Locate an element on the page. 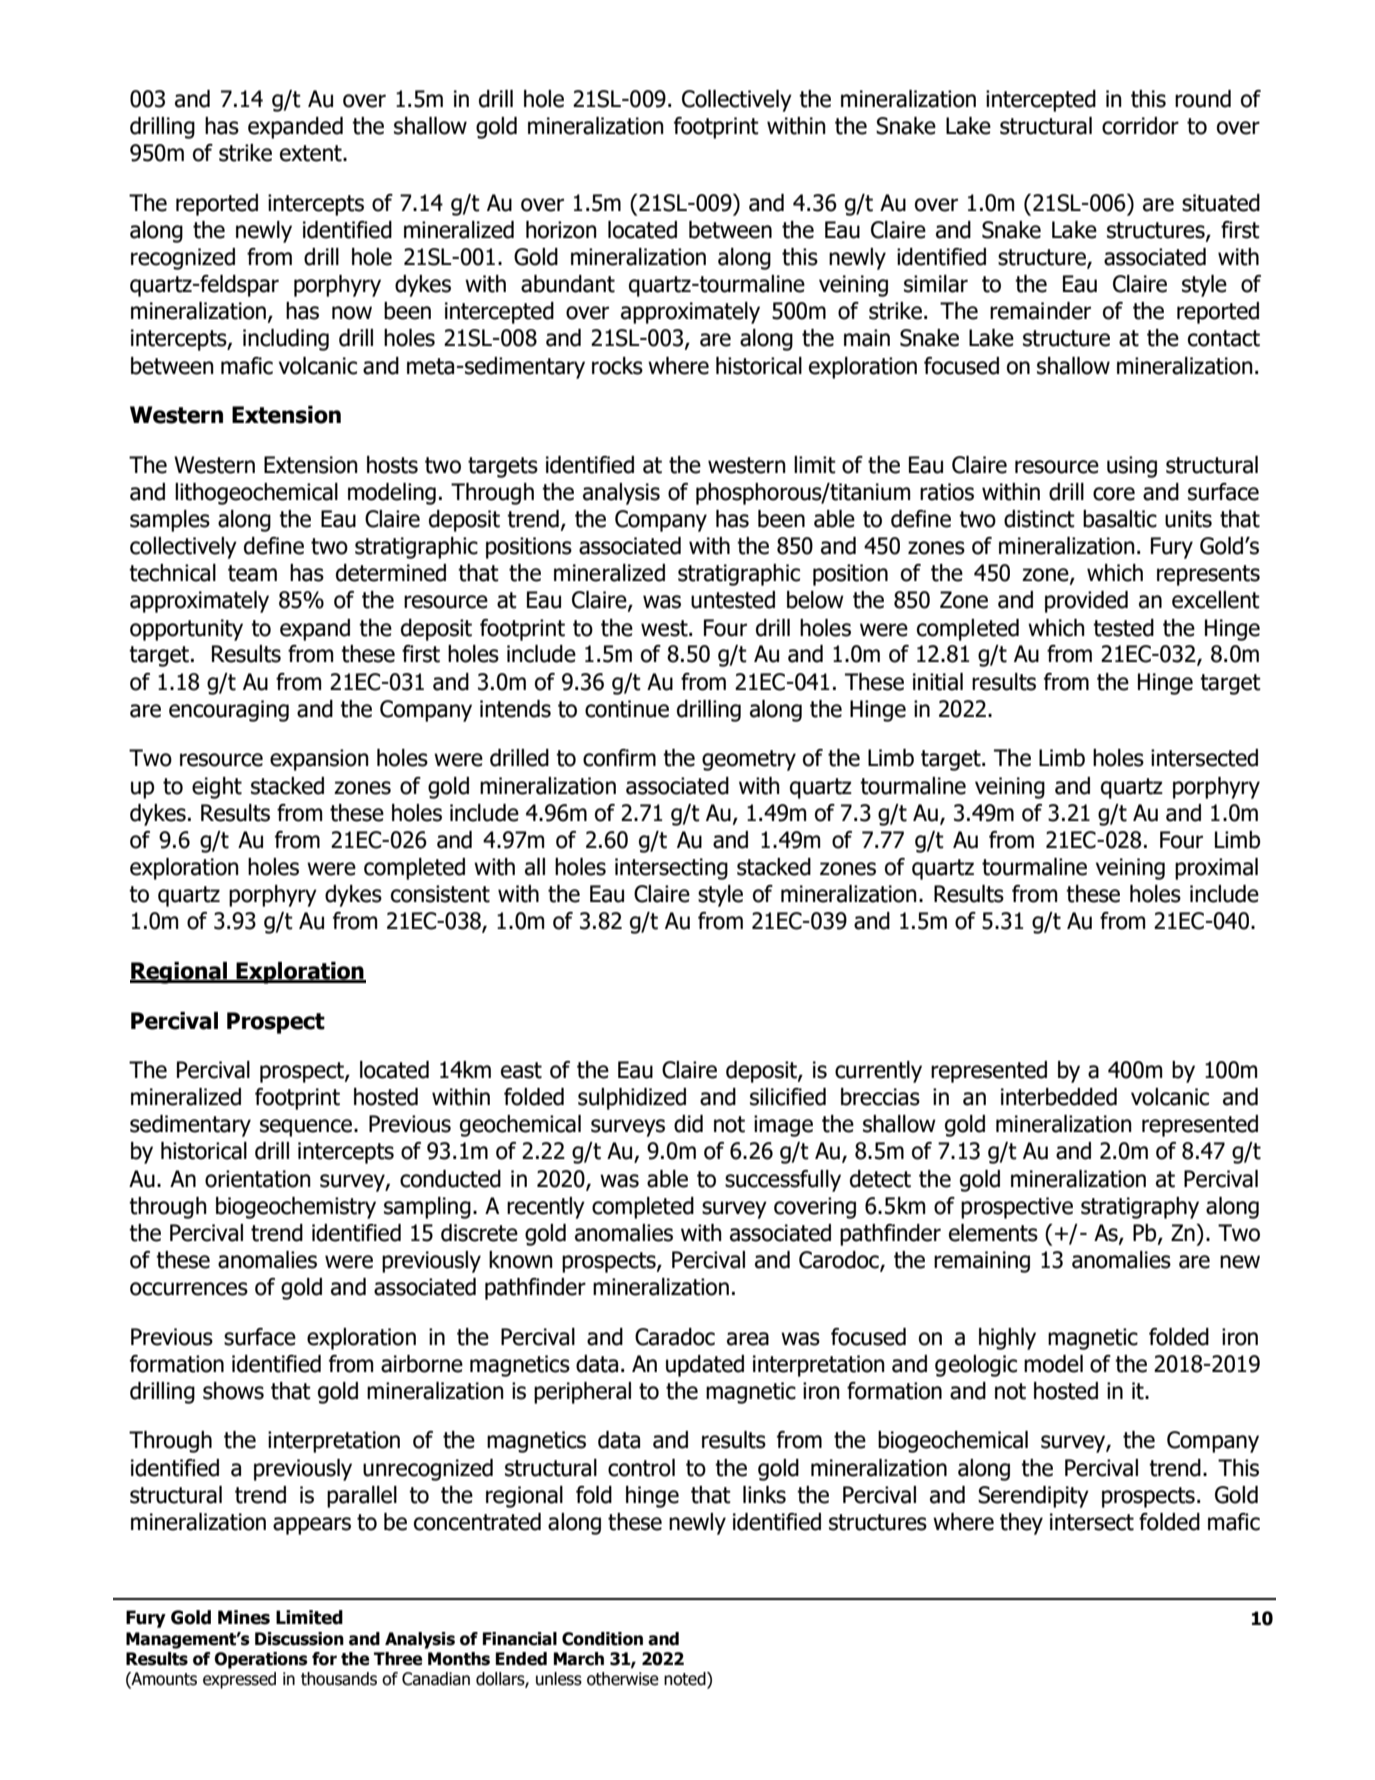 This document has height=1780, width=1375. noted is located at coordinates (686, 1680).
